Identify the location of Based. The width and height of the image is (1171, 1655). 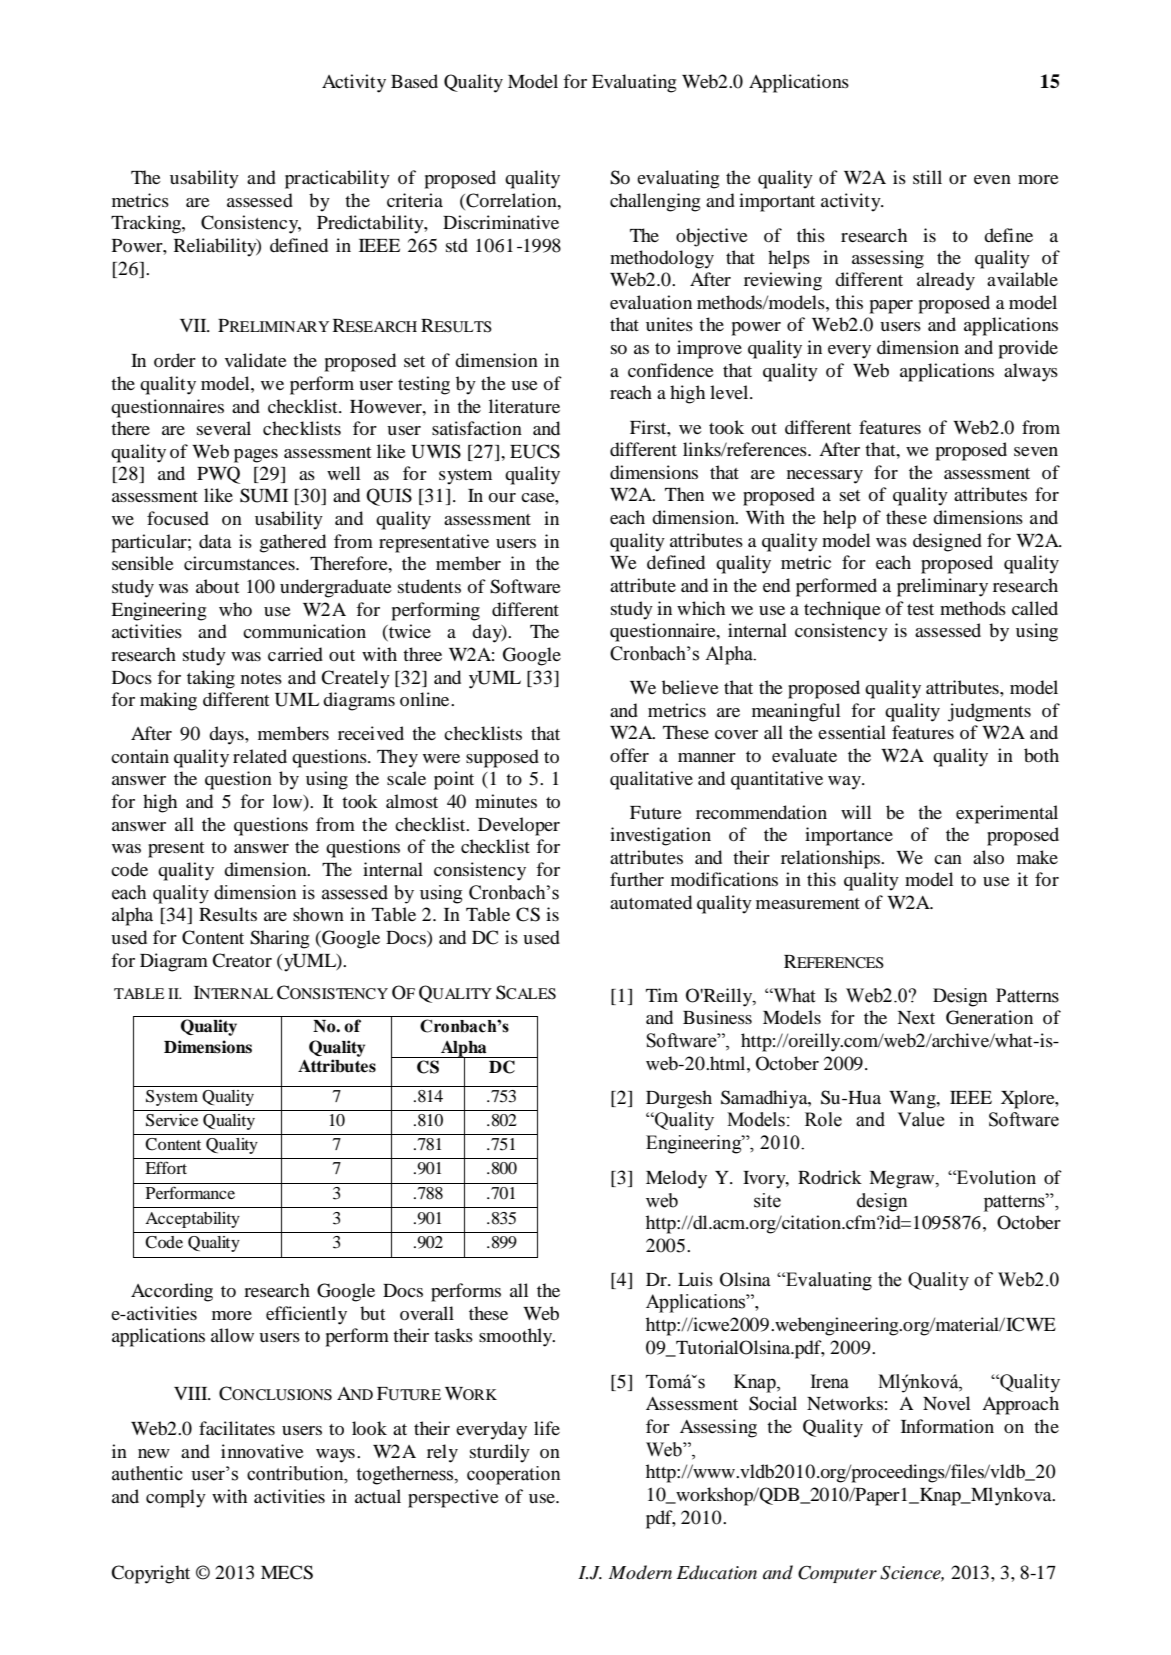
(414, 81).
